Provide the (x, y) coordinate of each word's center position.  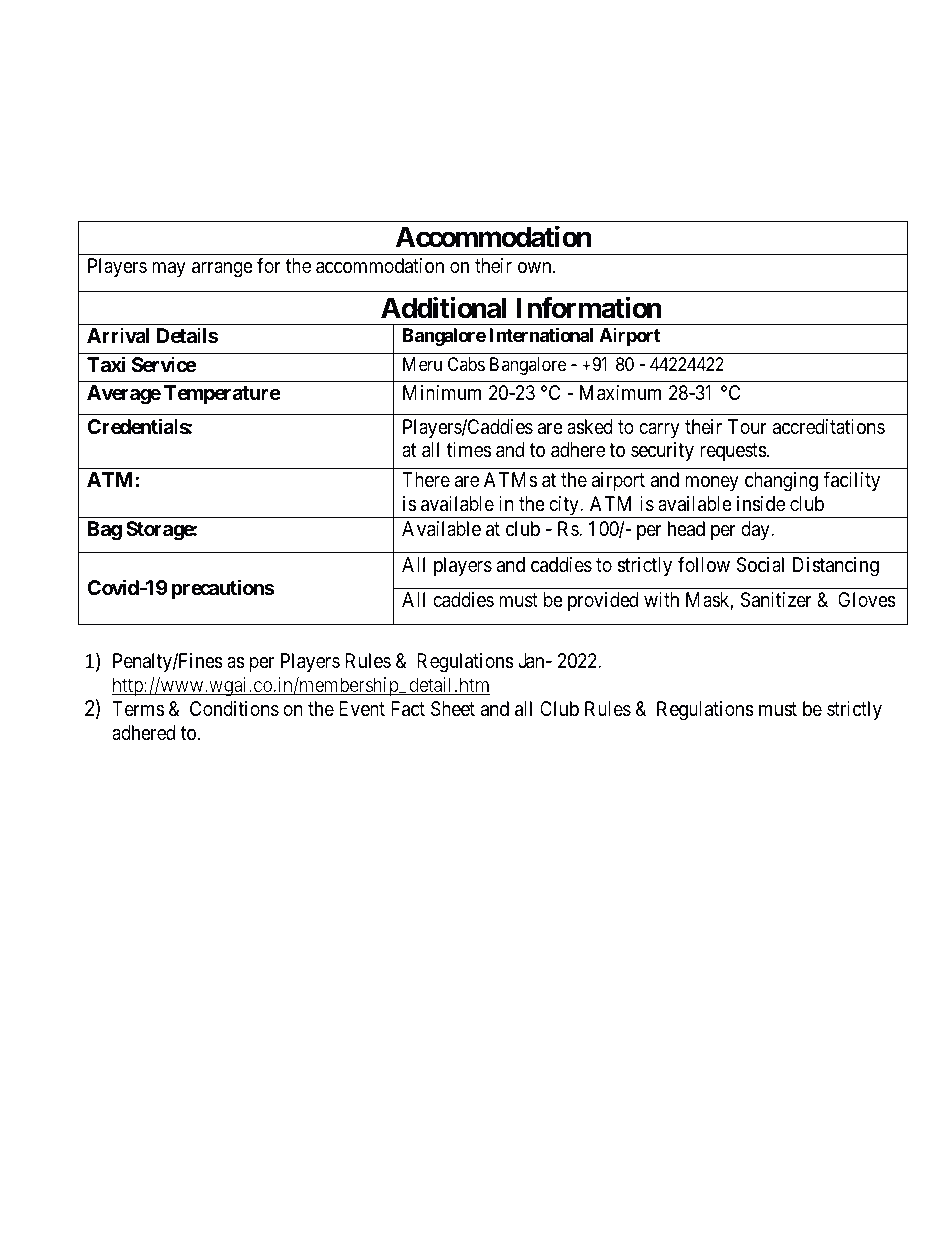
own (536, 267)
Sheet (453, 709)
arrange (222, 270)
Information (589, 307)
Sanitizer (776, 600)
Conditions (234, 709)
